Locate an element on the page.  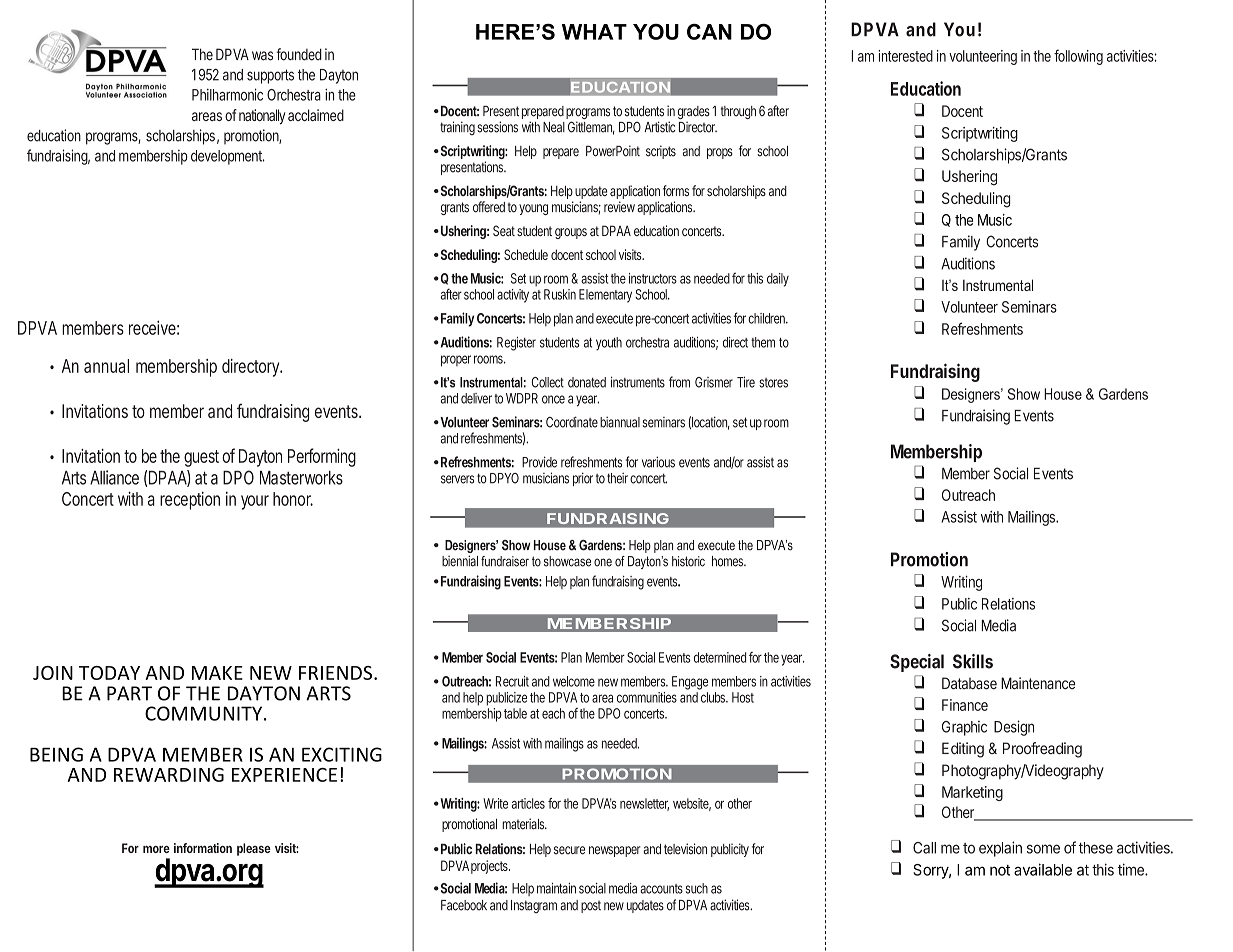
WHAT is located at coordinates (594, 32).
